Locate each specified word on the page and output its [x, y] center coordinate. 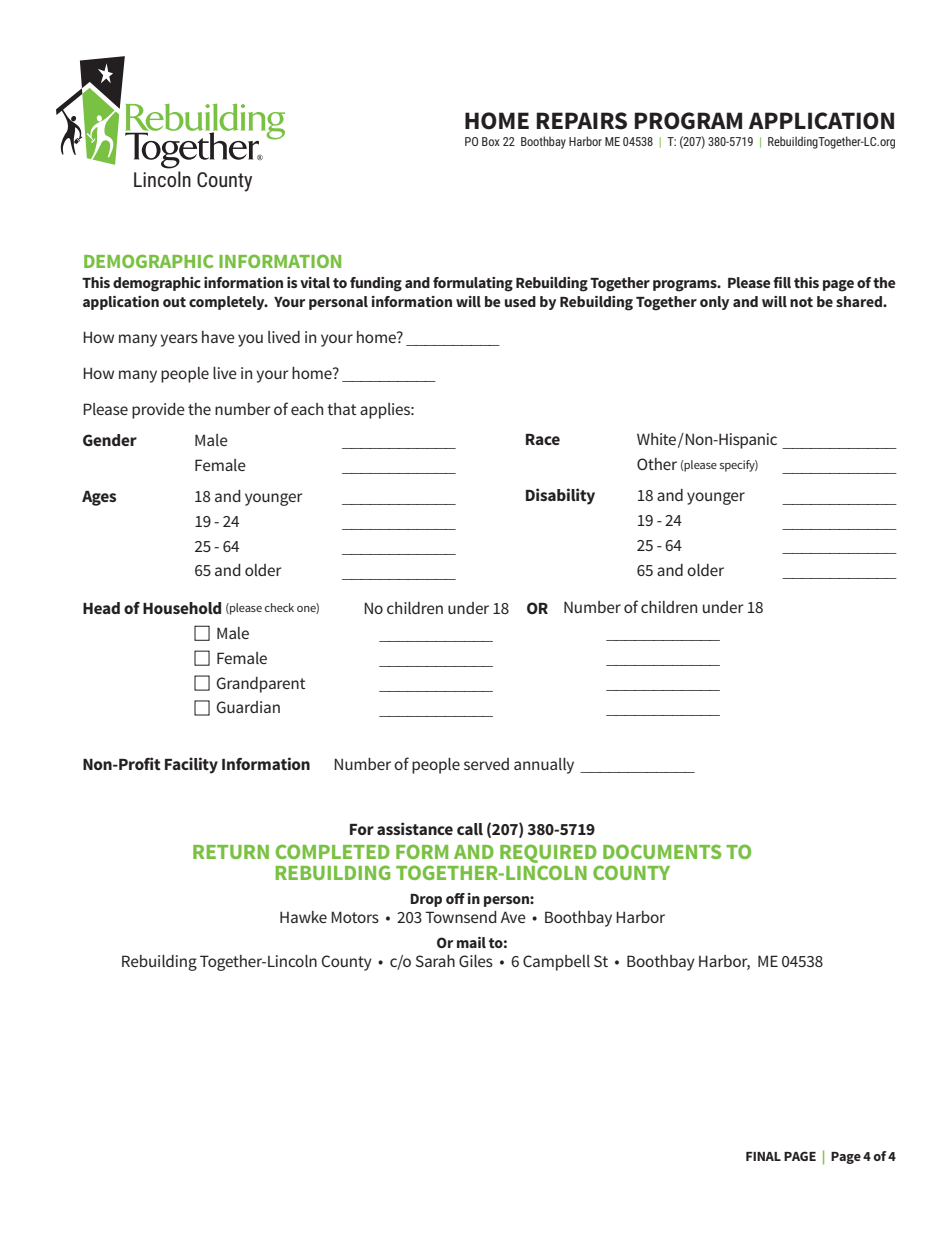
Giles [476, 961]
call [470, 829]
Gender [110, 440]
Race [543, 439]
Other [657, 464]
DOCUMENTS [662, 851]
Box [491, 141]
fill [782, 282]
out [174, 302]
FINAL [763, 1156]
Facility [191, 765]
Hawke [303, 917]
